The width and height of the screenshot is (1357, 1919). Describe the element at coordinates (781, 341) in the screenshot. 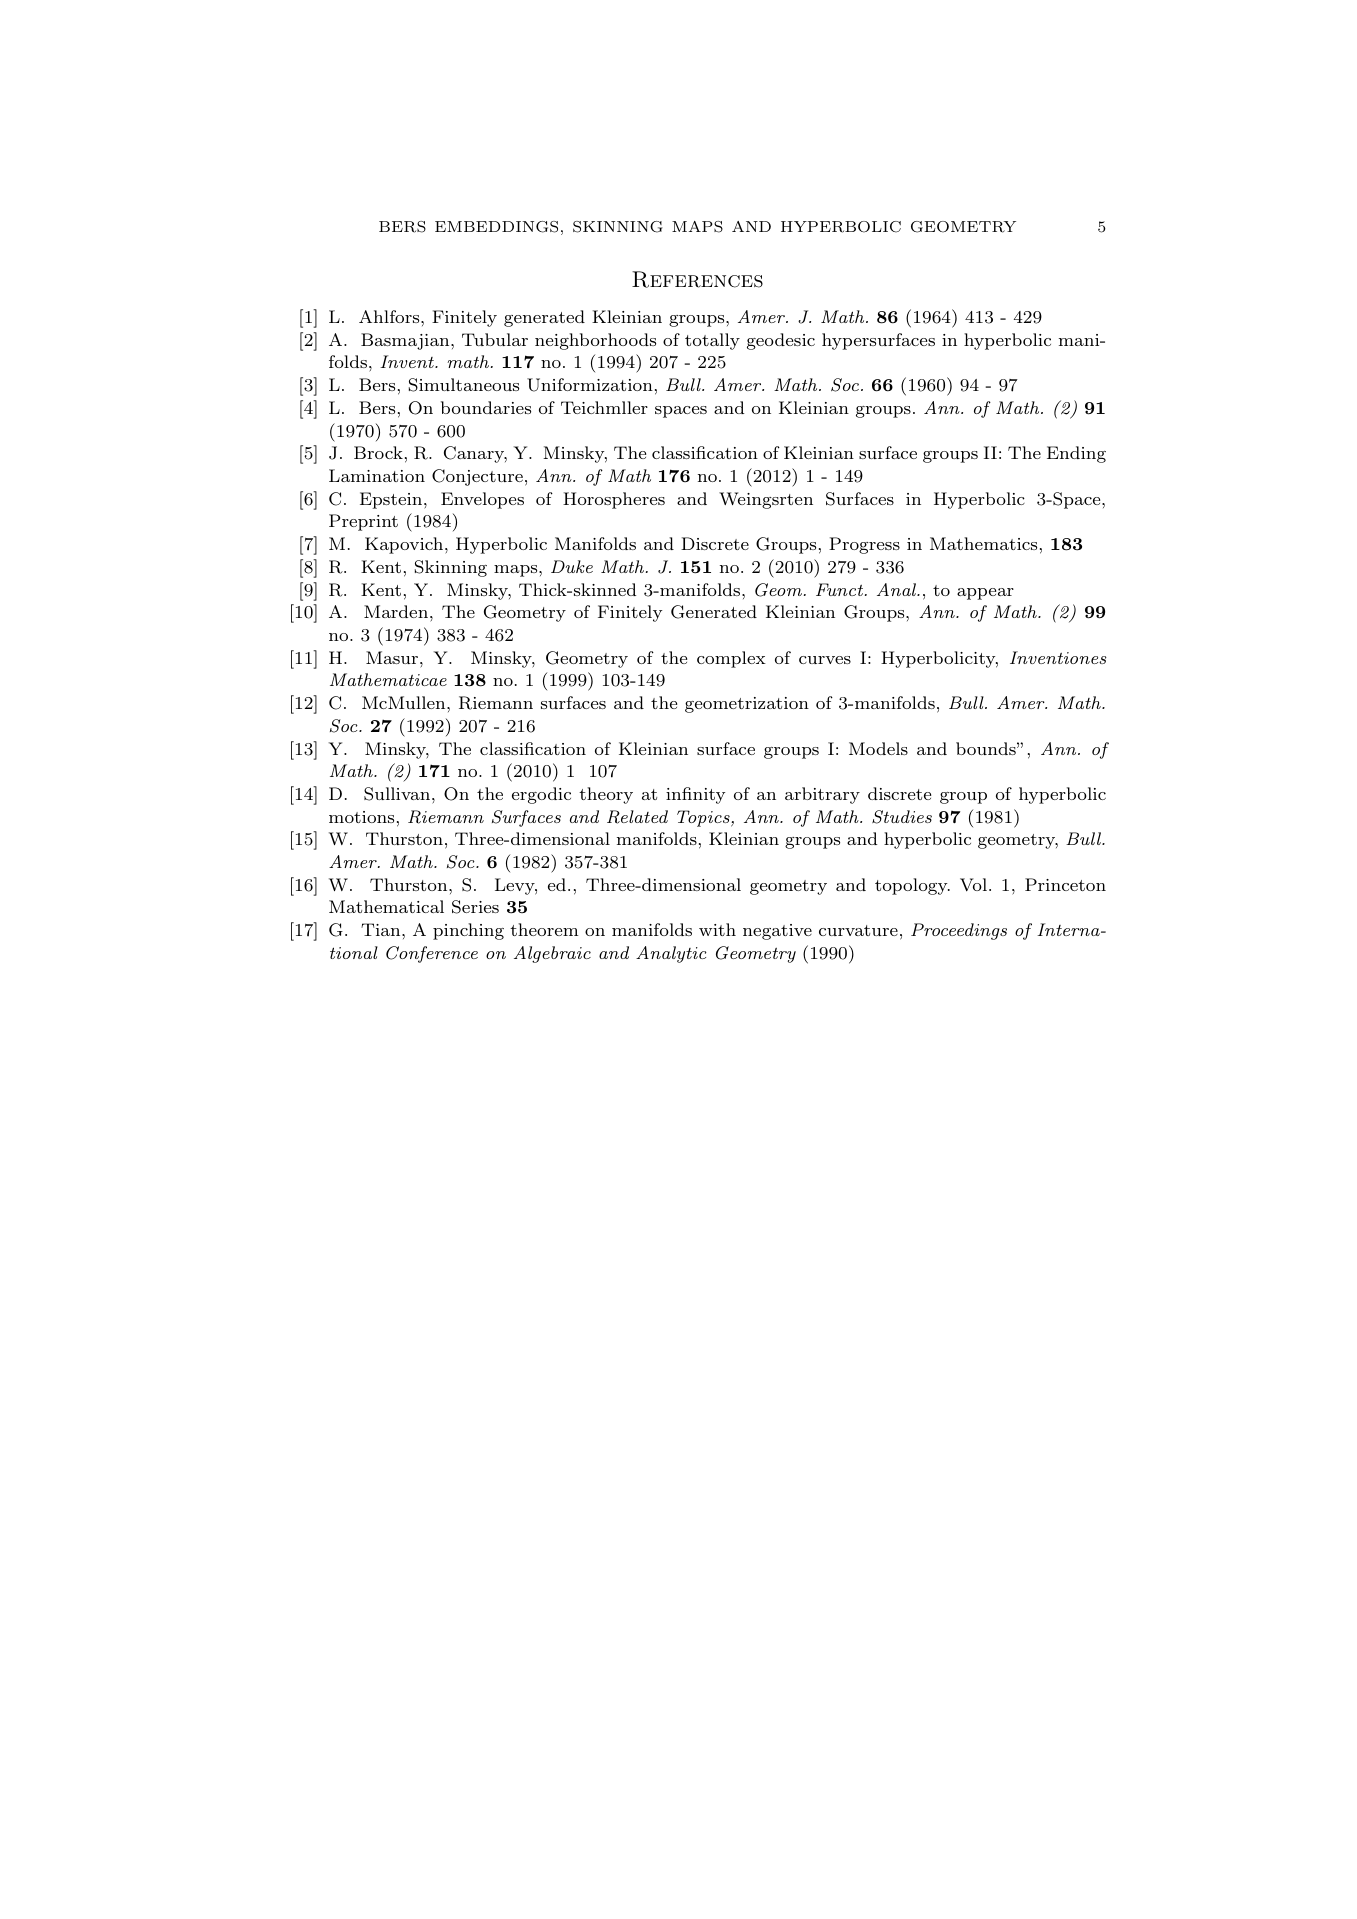

I see `geodesic` at that location.
